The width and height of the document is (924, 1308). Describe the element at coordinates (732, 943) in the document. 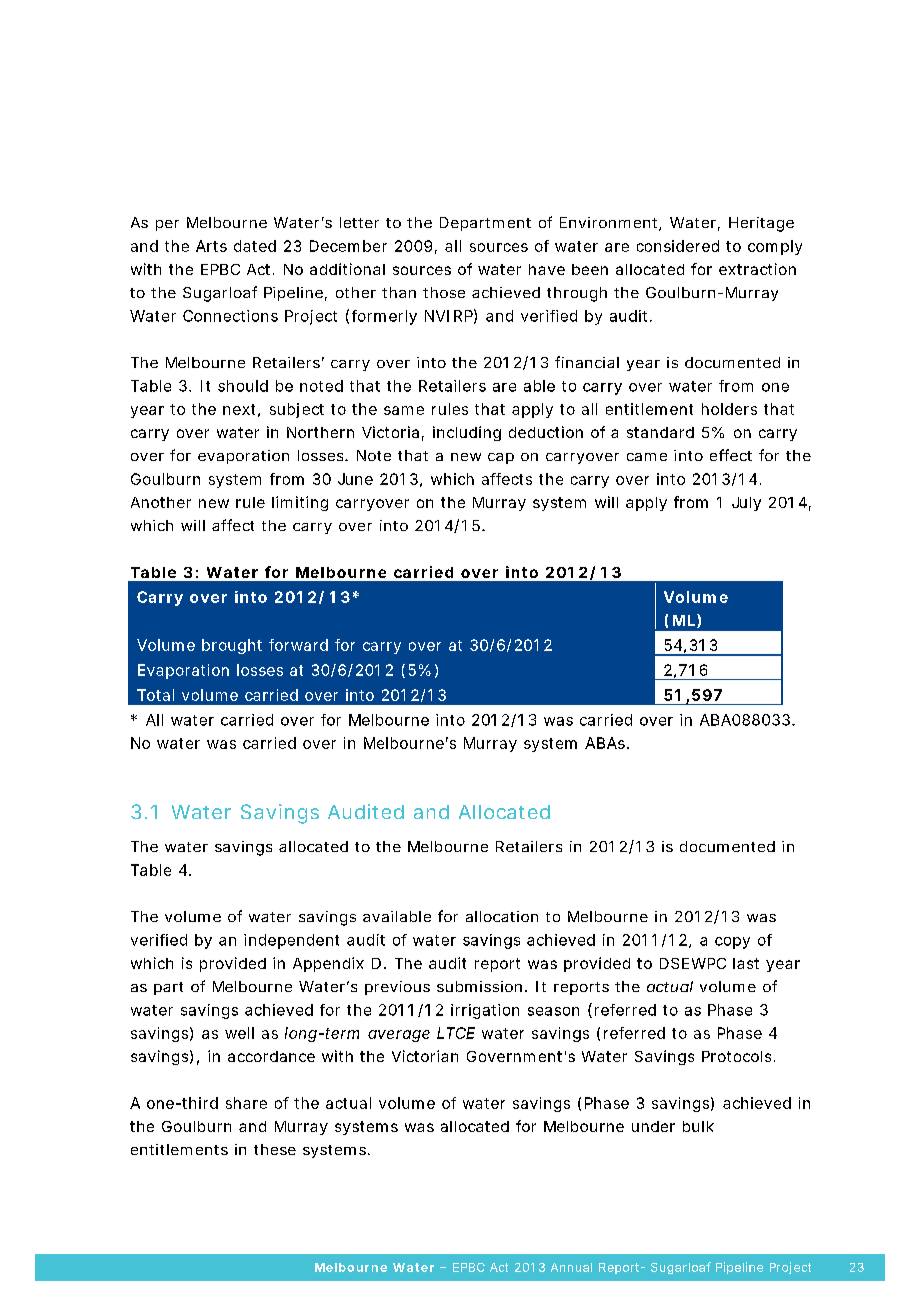

I see `copy` at that location.
